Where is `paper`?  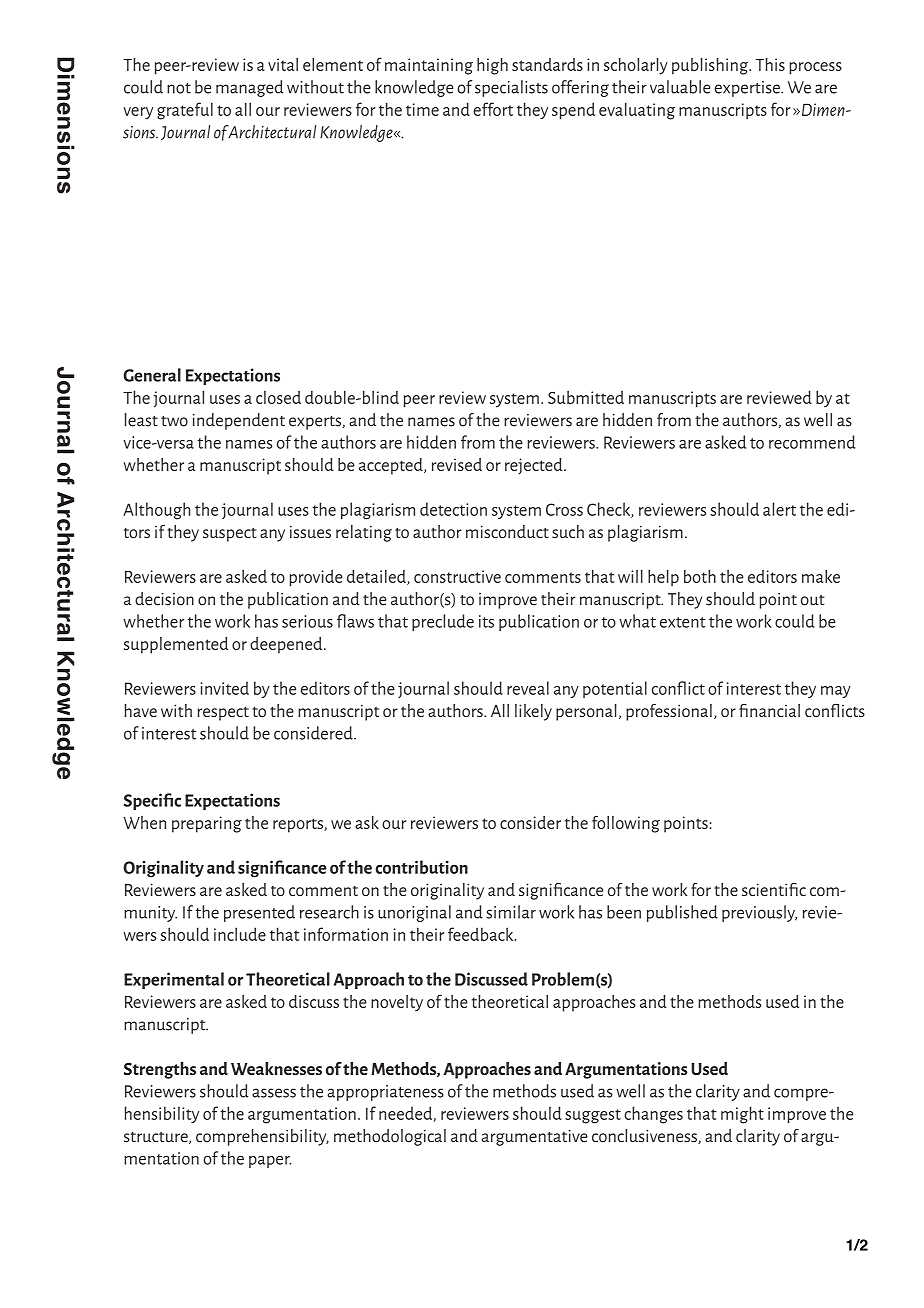 paper is located at coordinates (270, 1162).
